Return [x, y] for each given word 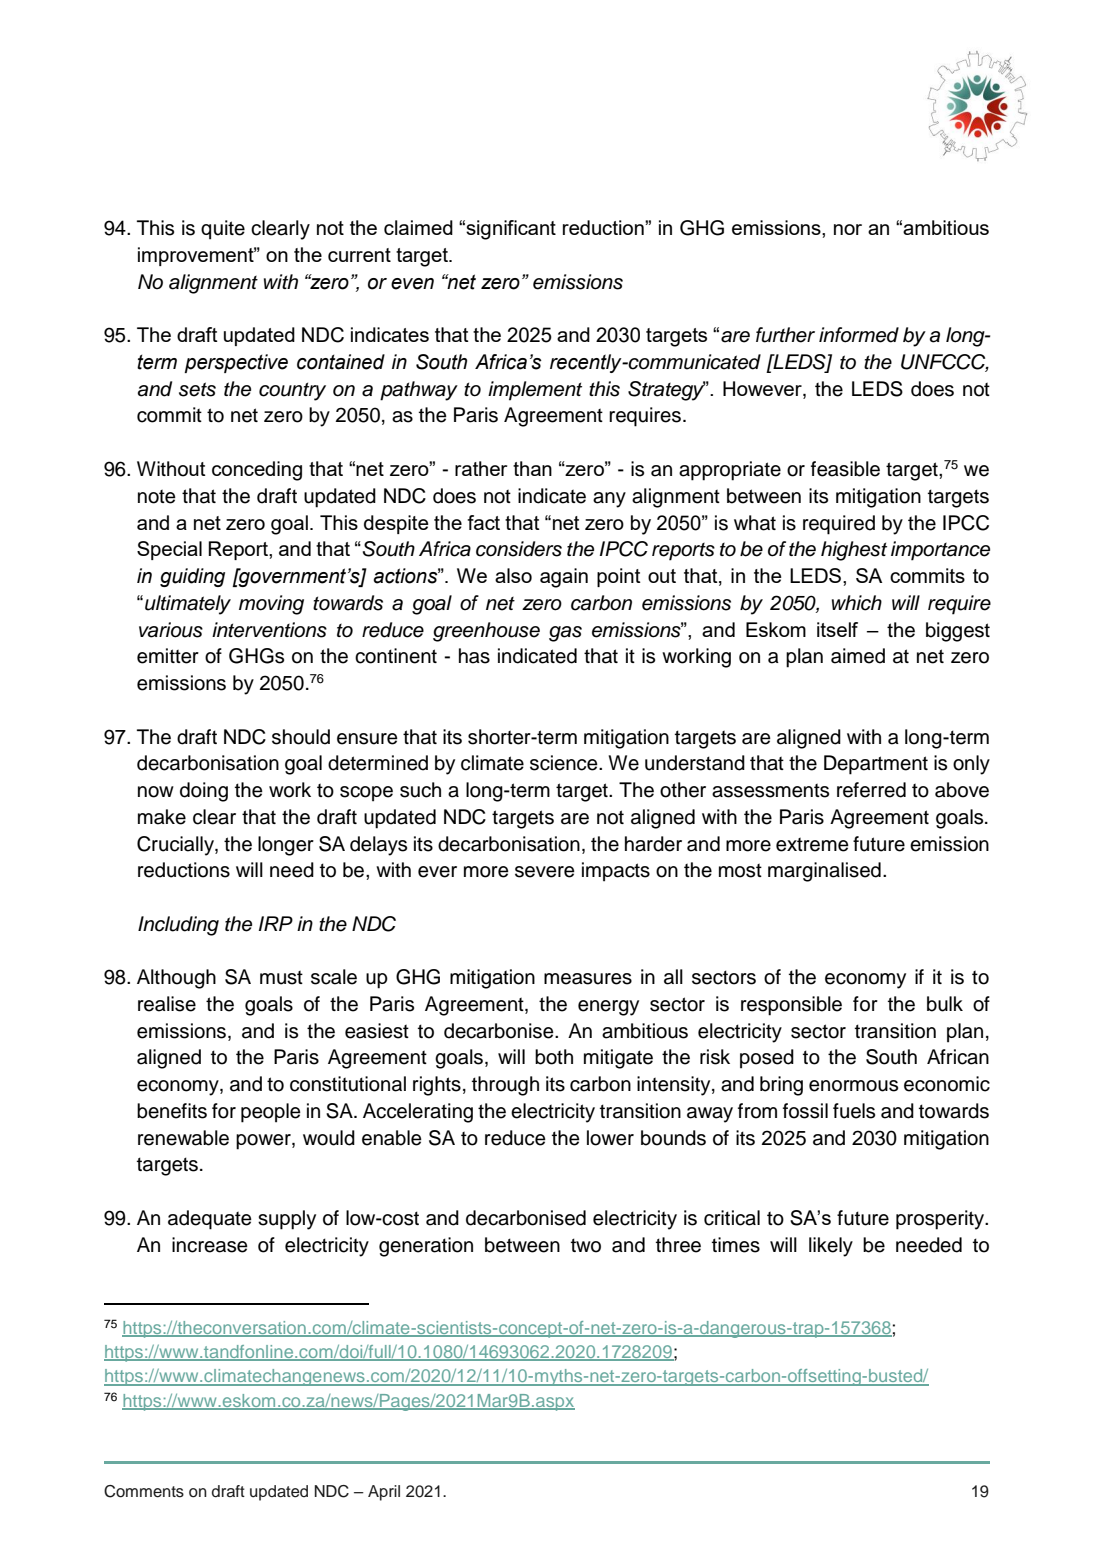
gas [565, 634]
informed [859, 335]
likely [831, 1247]
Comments [144, 1491]
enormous [853, 1086]
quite [223, 230]
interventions [269, 630]
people [271, 1113]
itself [837, 629]
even [412, 284]
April [384, 1493]
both [554, 1057]
